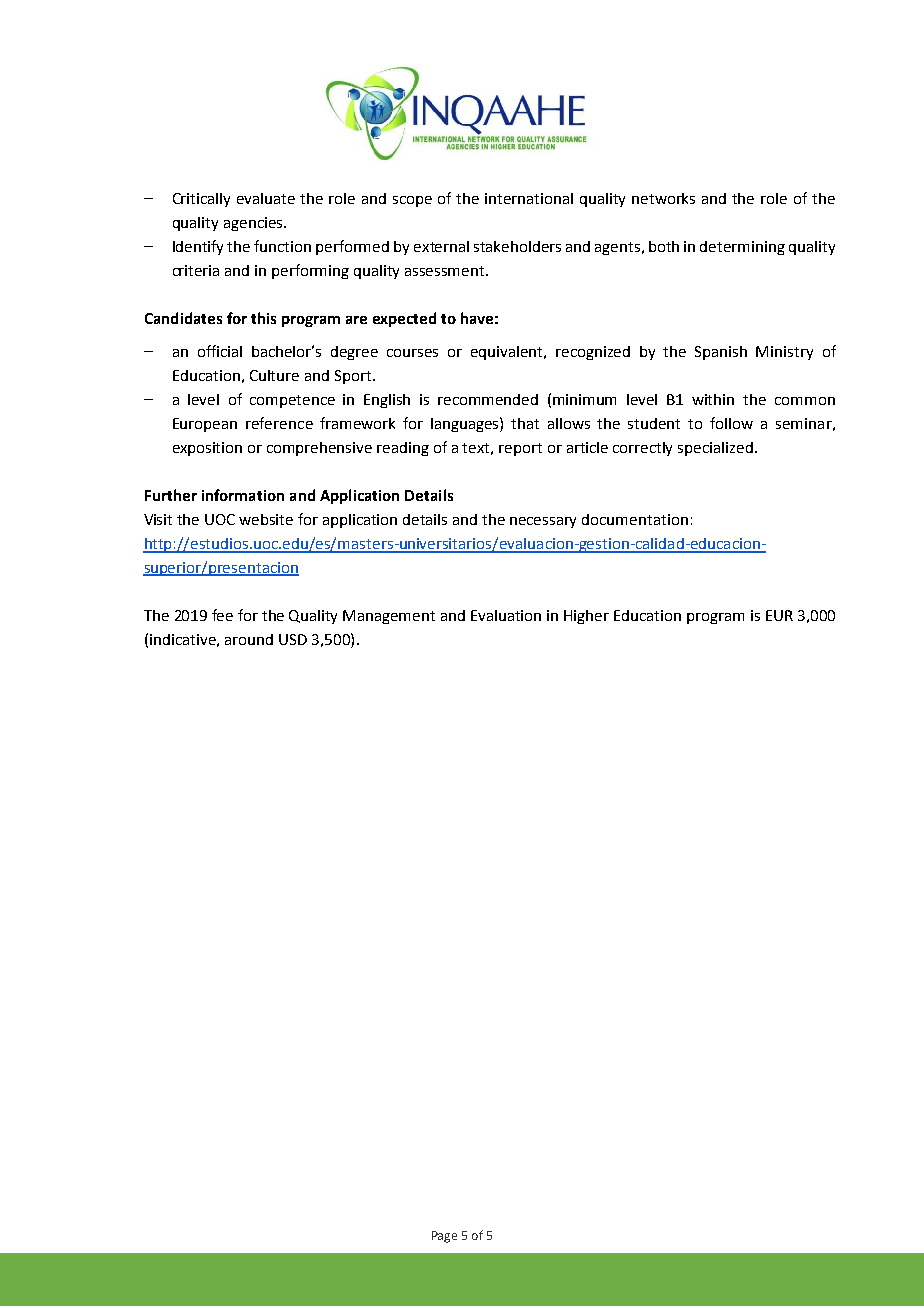  What do you see at coordinates (389, 617) in the image?
I see `Management` at bounding box center [389, 617].
